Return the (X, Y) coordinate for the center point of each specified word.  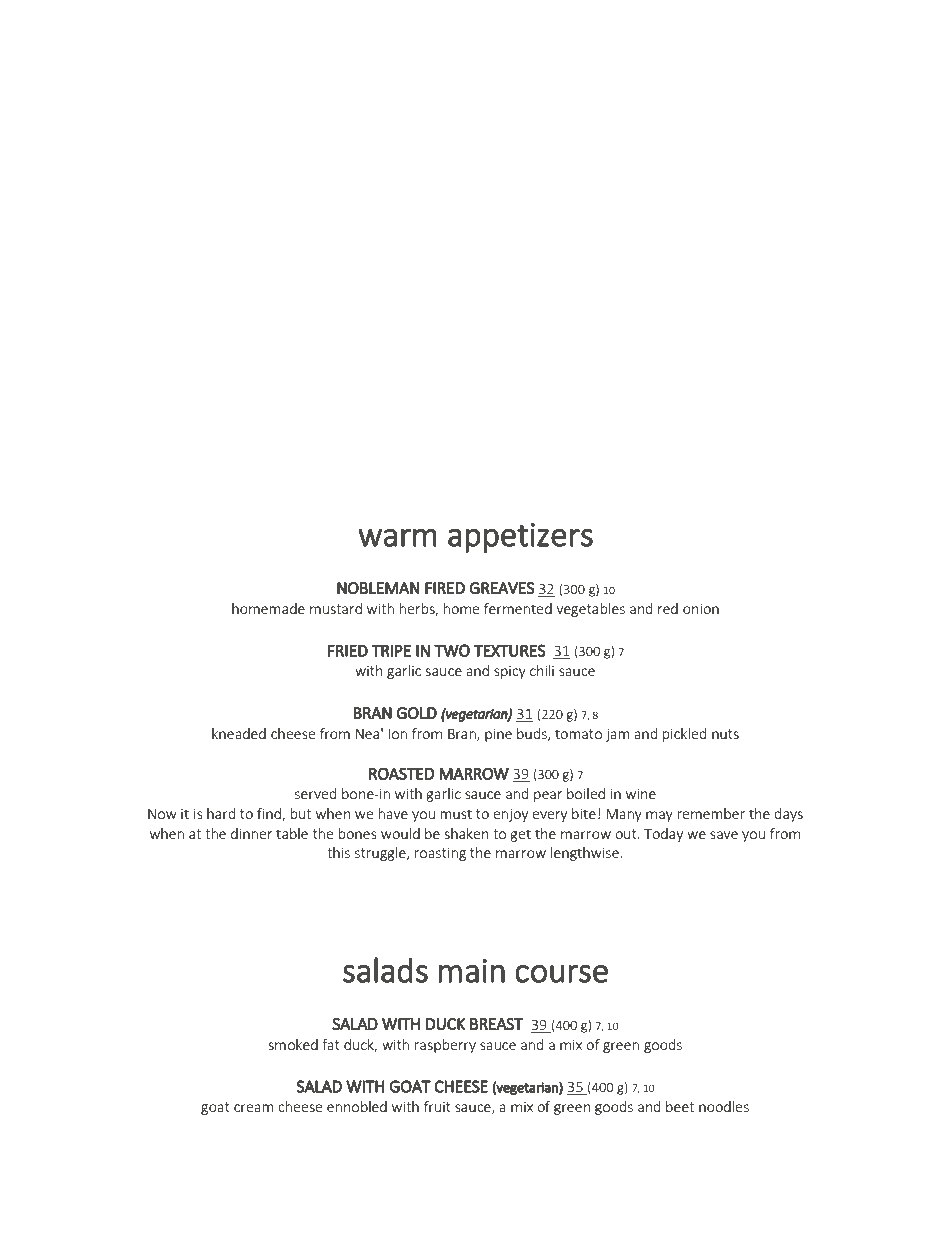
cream (254, 1108)
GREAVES (502, 588)
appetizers (520, 538)
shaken (467, 833)
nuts (725, 734)
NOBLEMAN (378, 588)
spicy (510, 672)
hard (221, 813)
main (471, 971)
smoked (293, 1044)
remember (711, 813)
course (561, 974)
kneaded (239, 733)
